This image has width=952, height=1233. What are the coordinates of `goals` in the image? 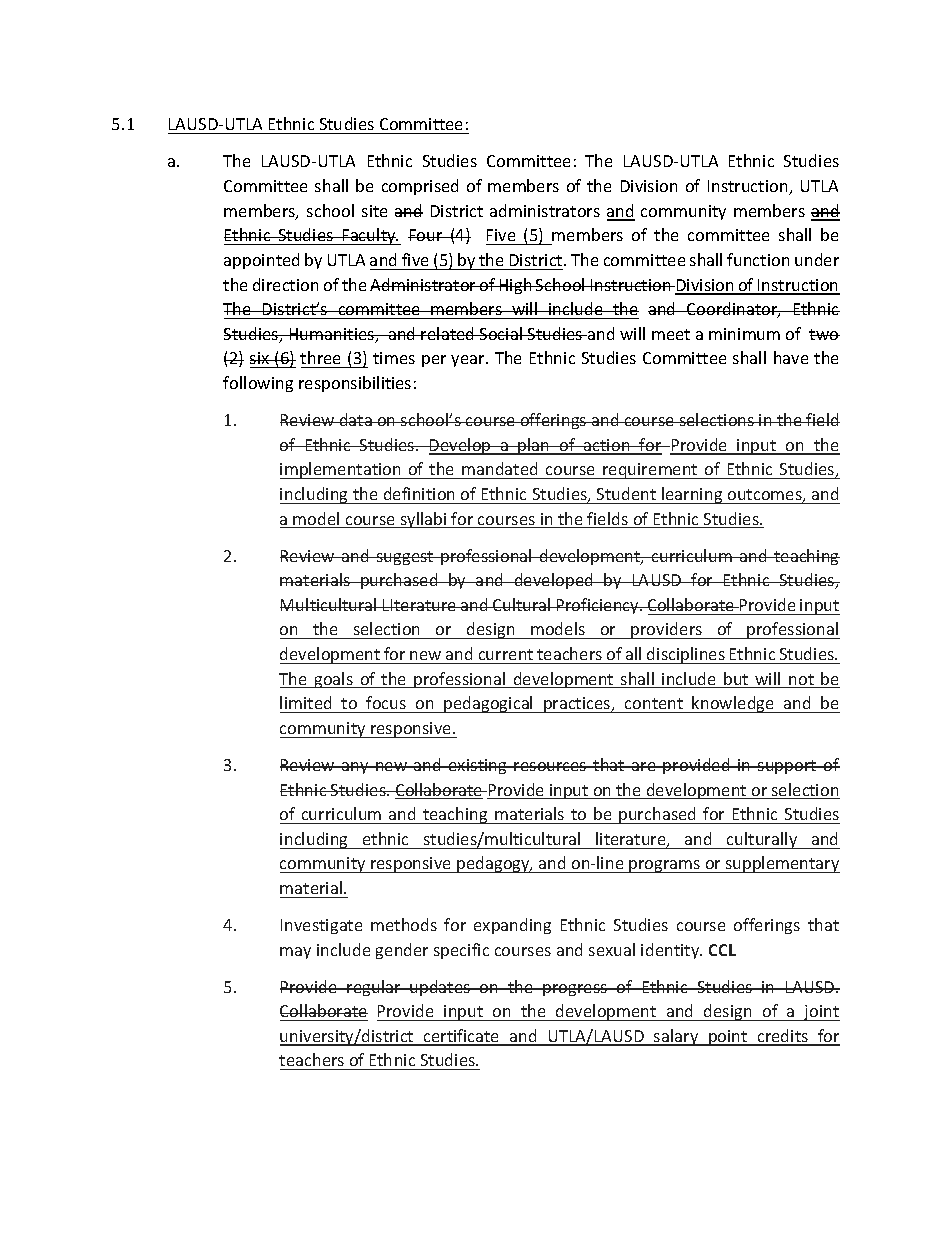 It's located at (333, 680).
